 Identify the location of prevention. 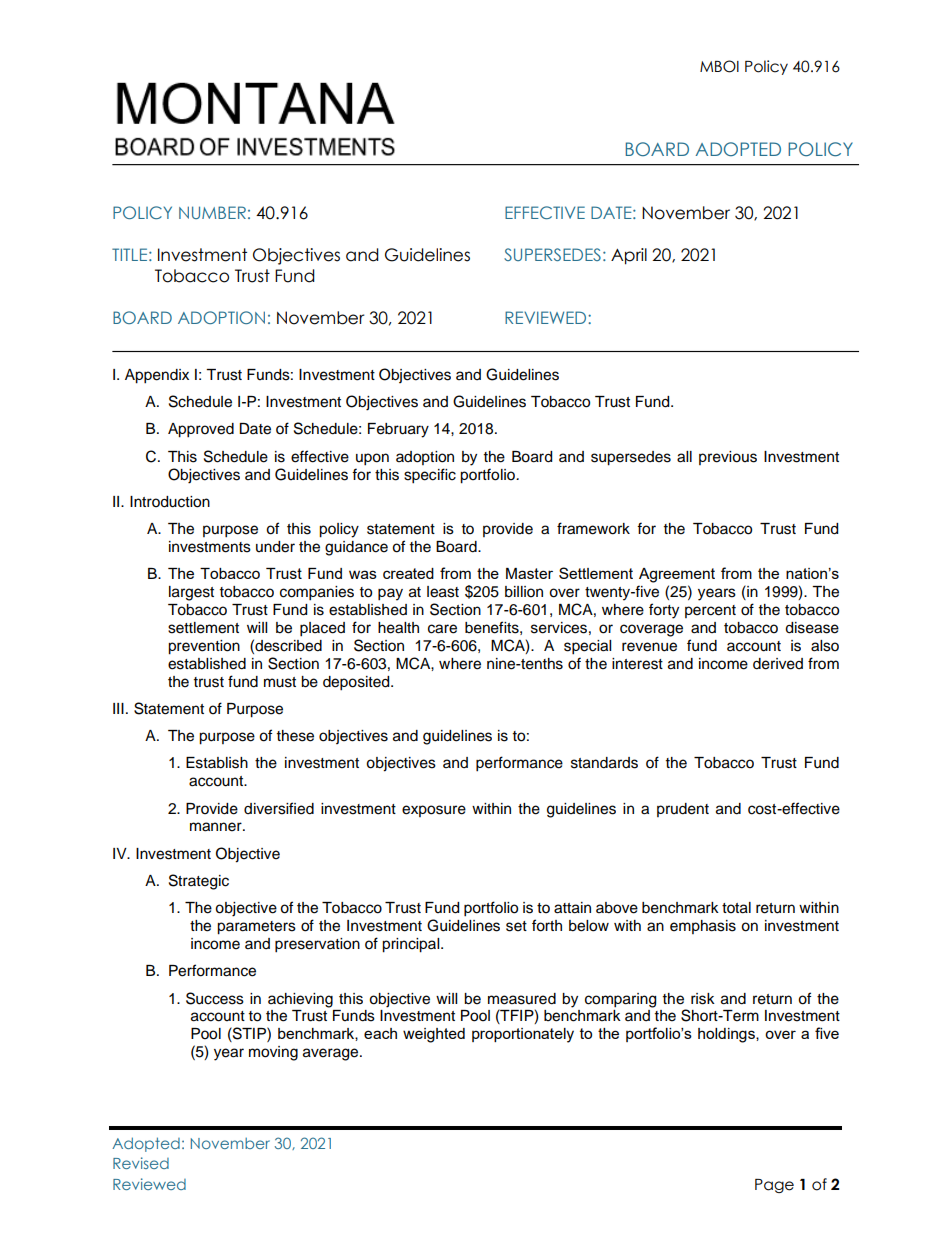
(204, 647).
